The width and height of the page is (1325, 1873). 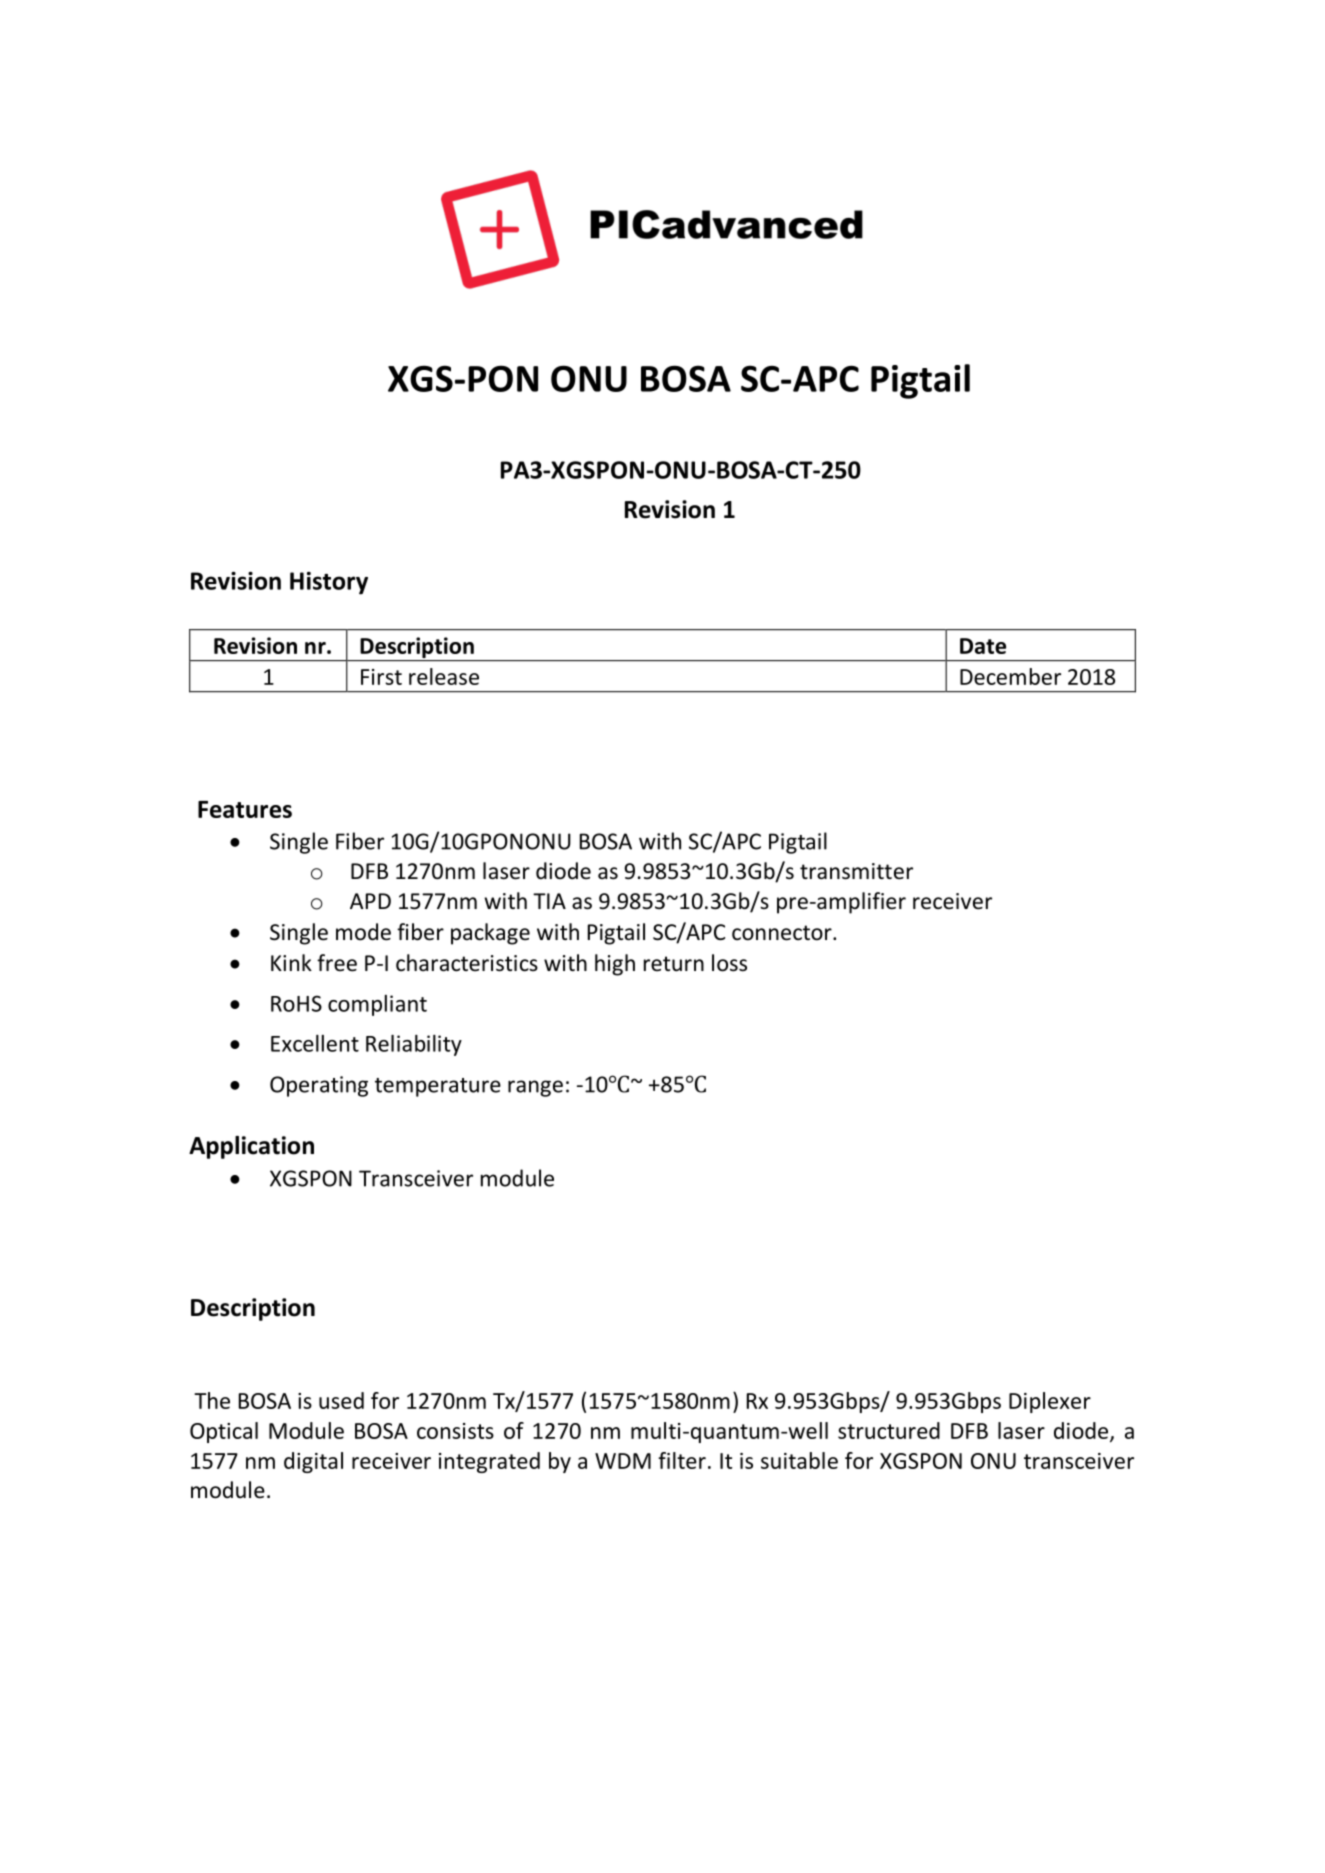 What do you see at coordinates (623, 1461) in the page?
I see `WDM` at bounding box center [623, 1461].
